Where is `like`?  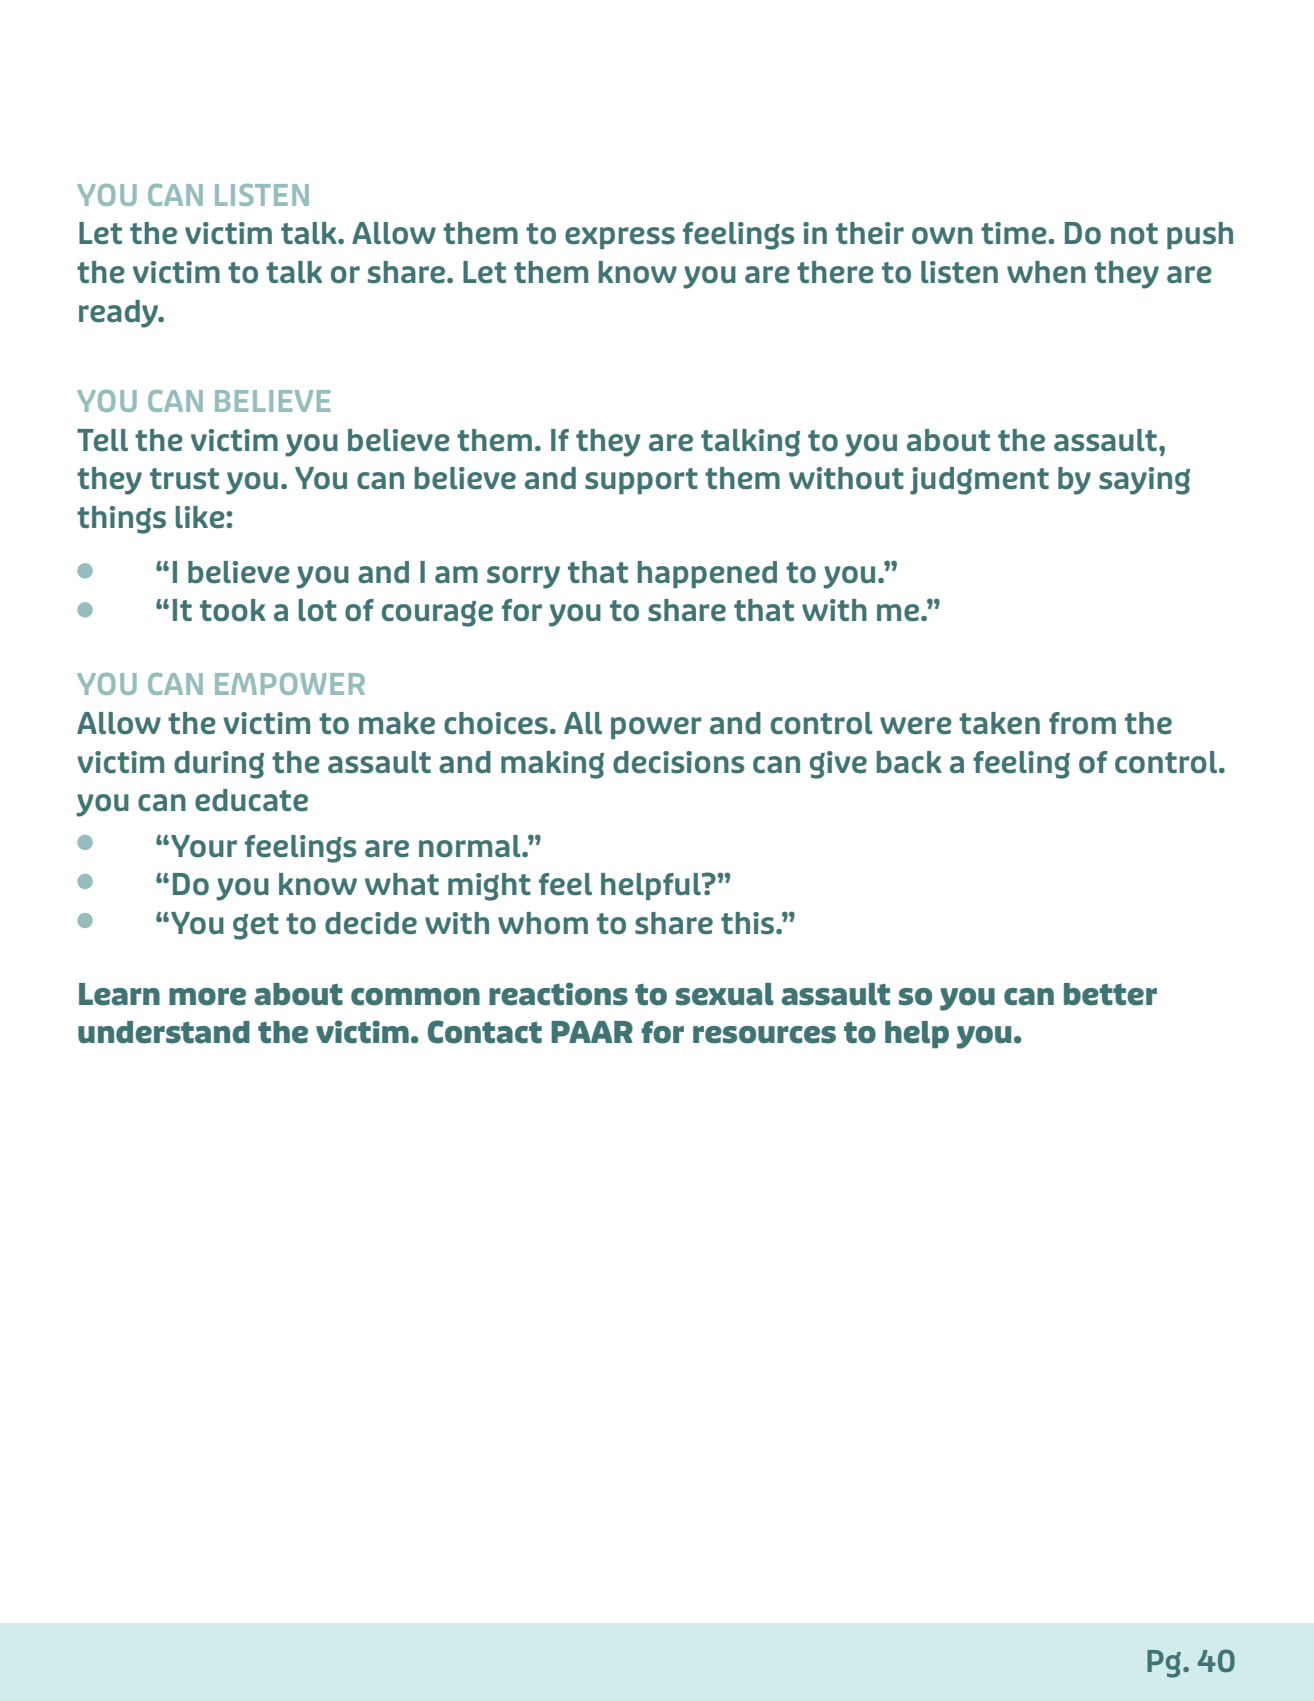 like is located at coordinates (201, 517).
